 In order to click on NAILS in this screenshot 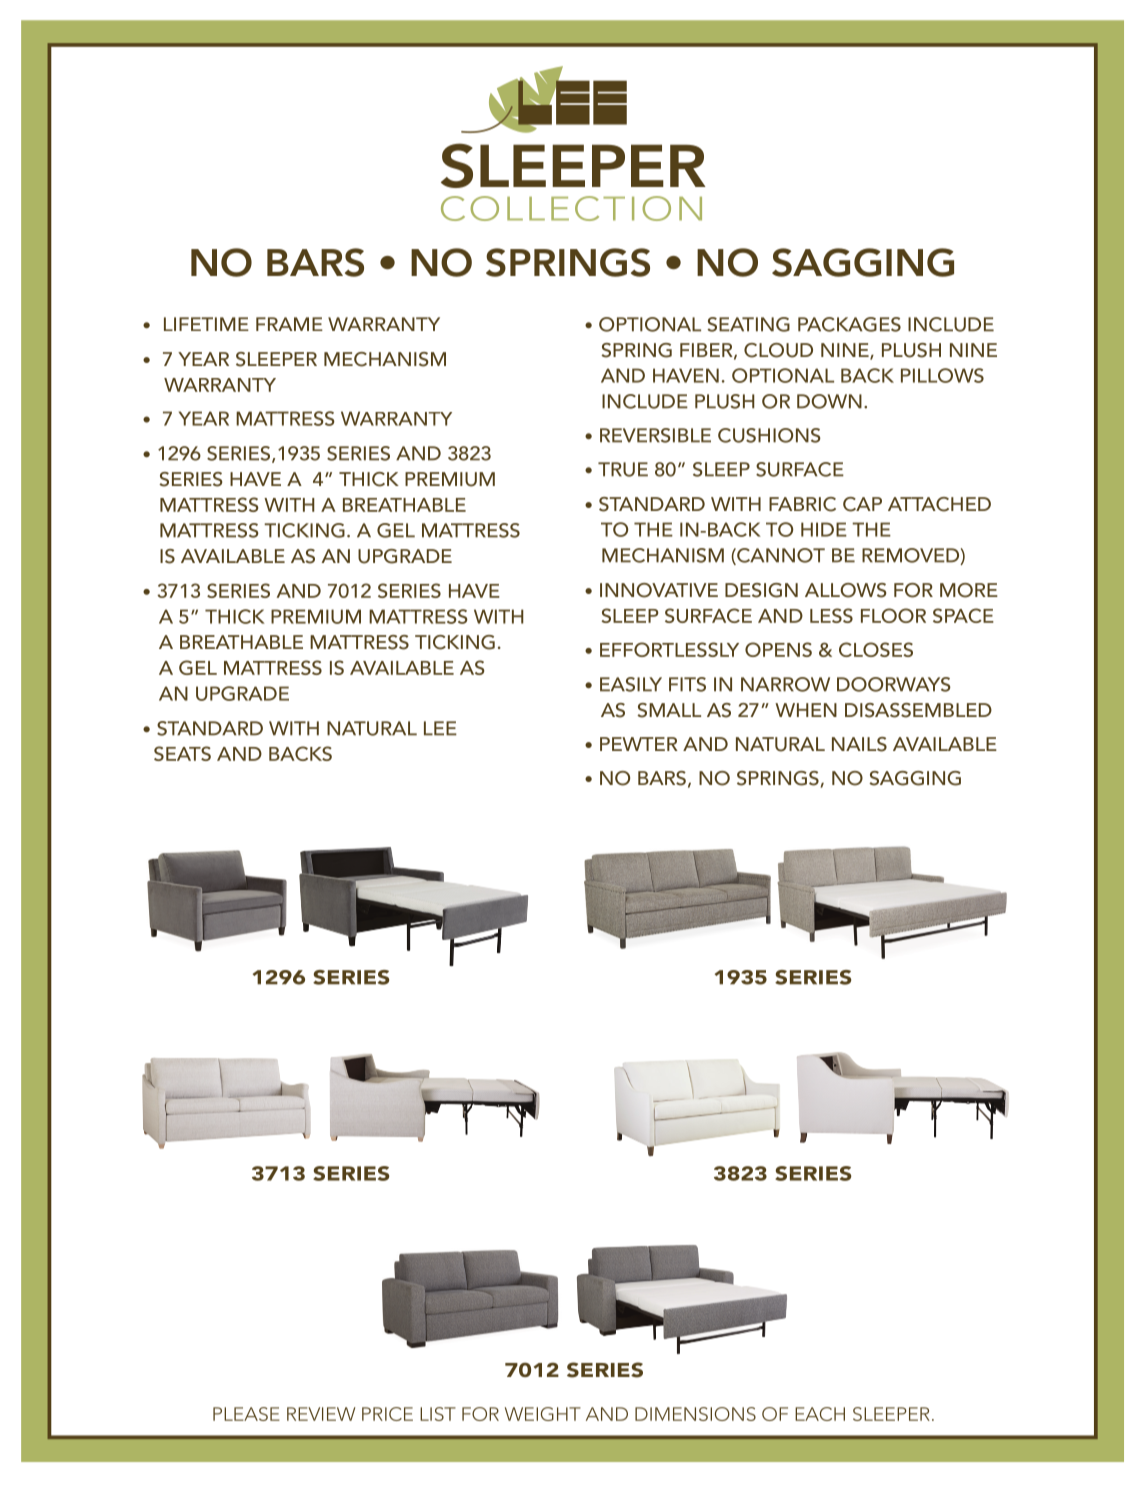, I will do `click(859, 744)`.
